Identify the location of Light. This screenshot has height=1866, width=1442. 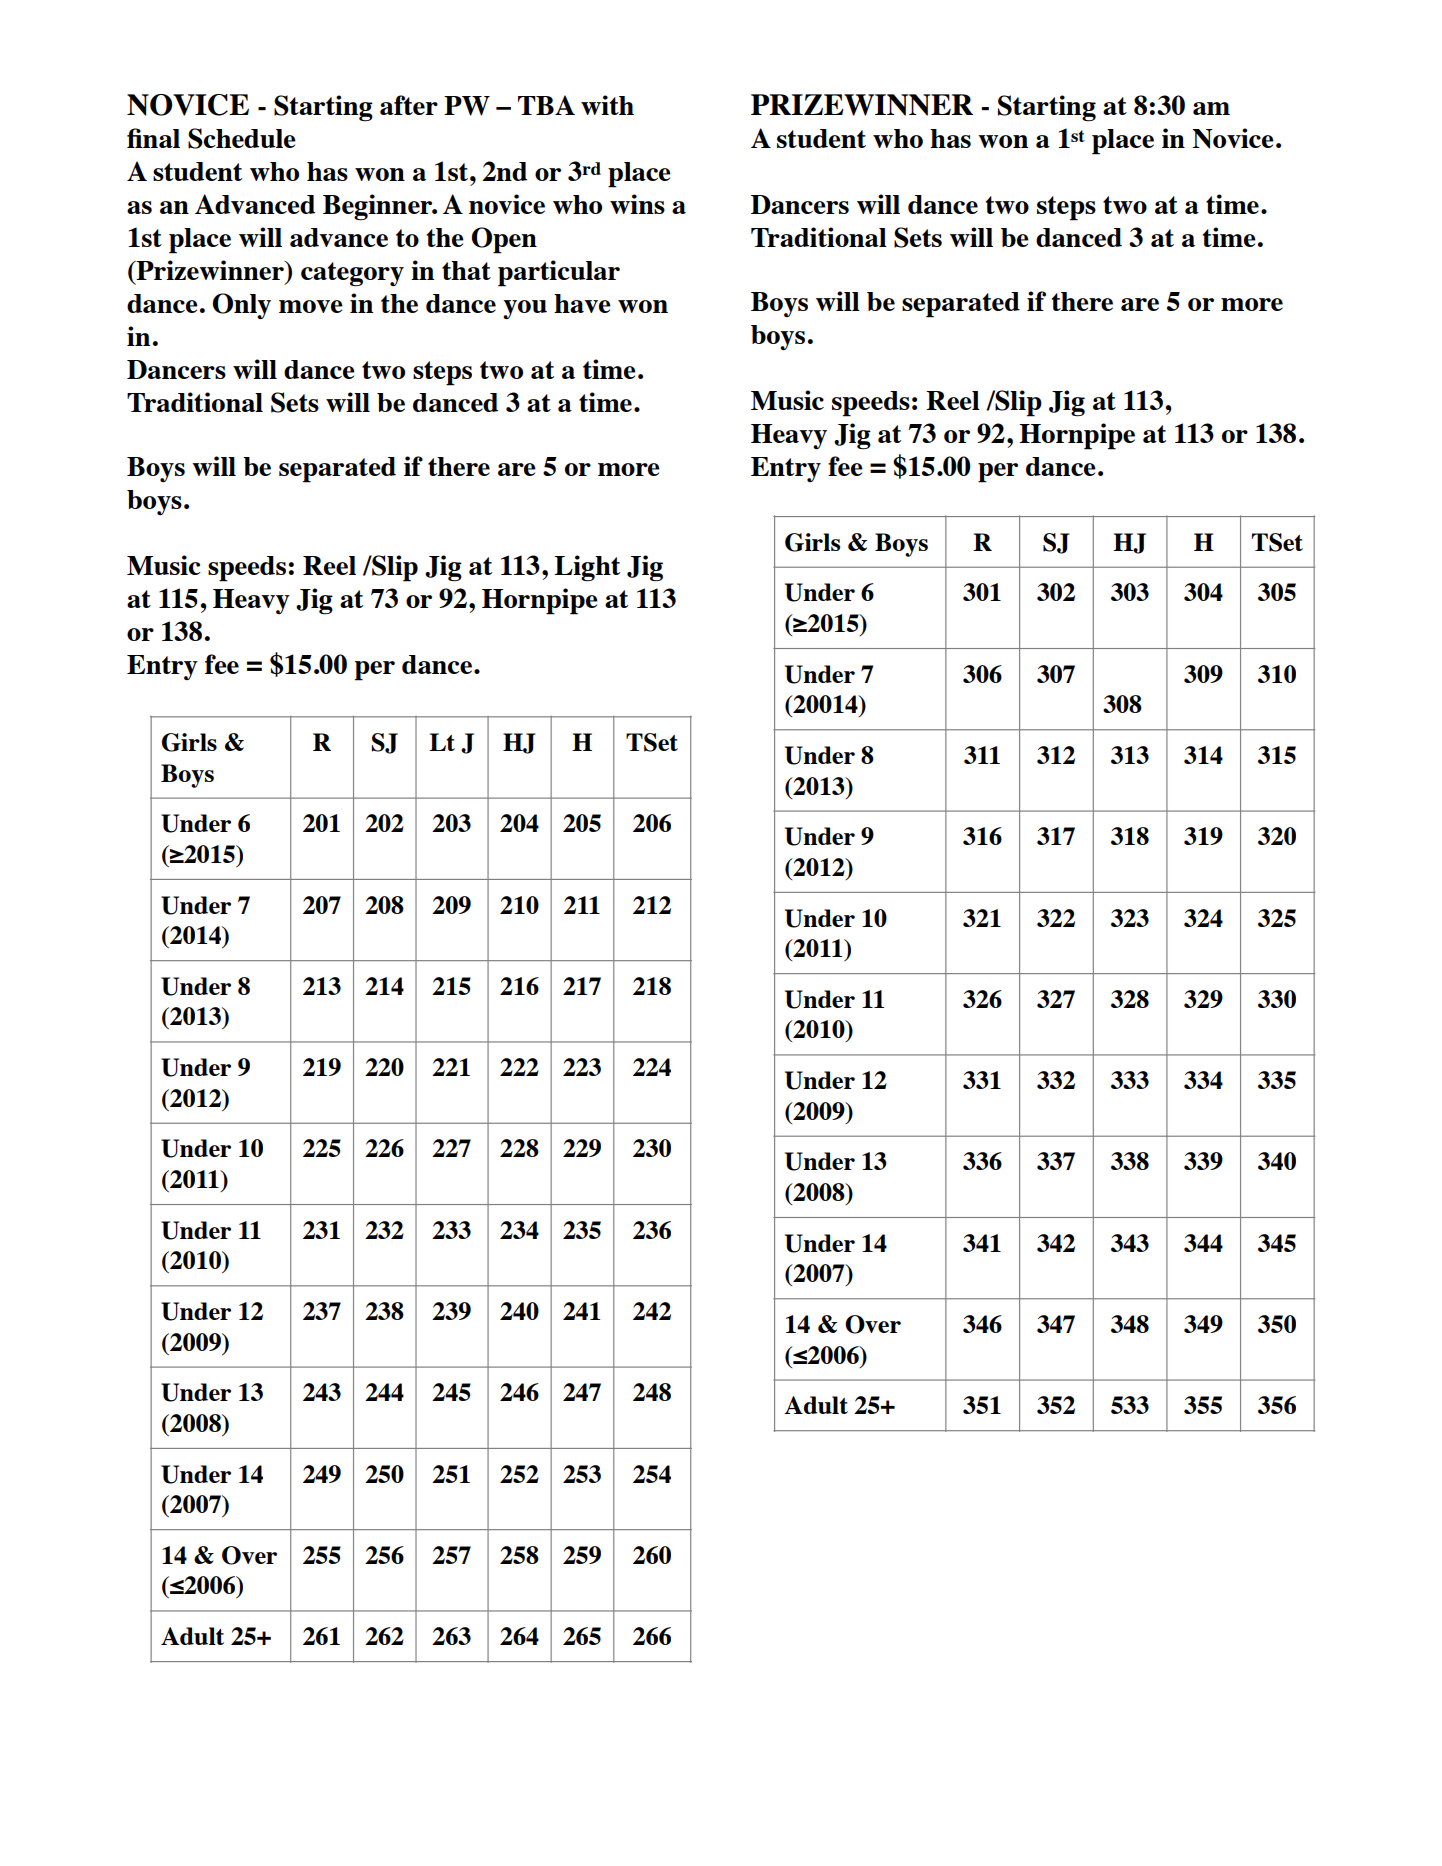
(587, 568).
